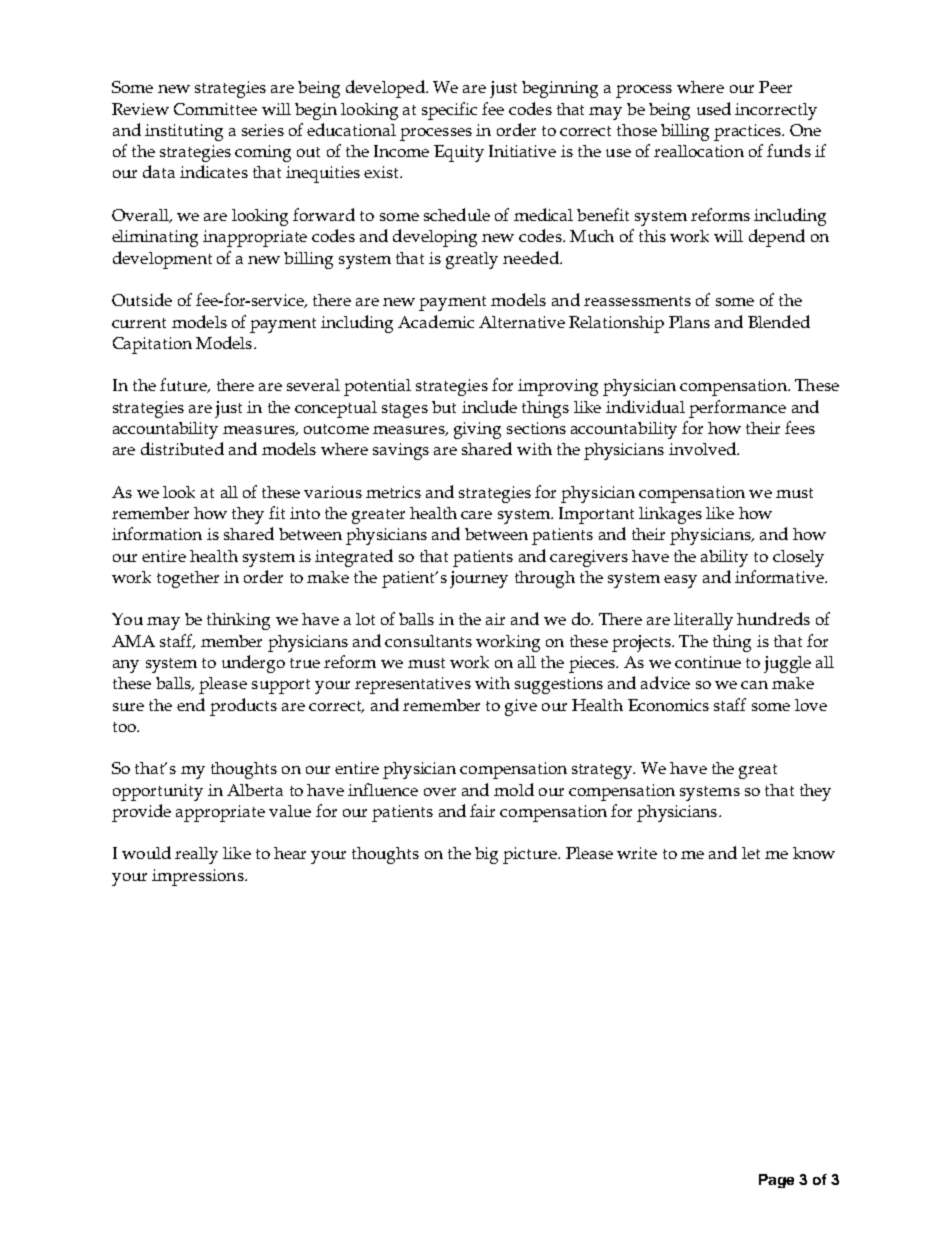  Describe the element at coordinates (714, 108) in the screenshot. I see `used` at that location.
